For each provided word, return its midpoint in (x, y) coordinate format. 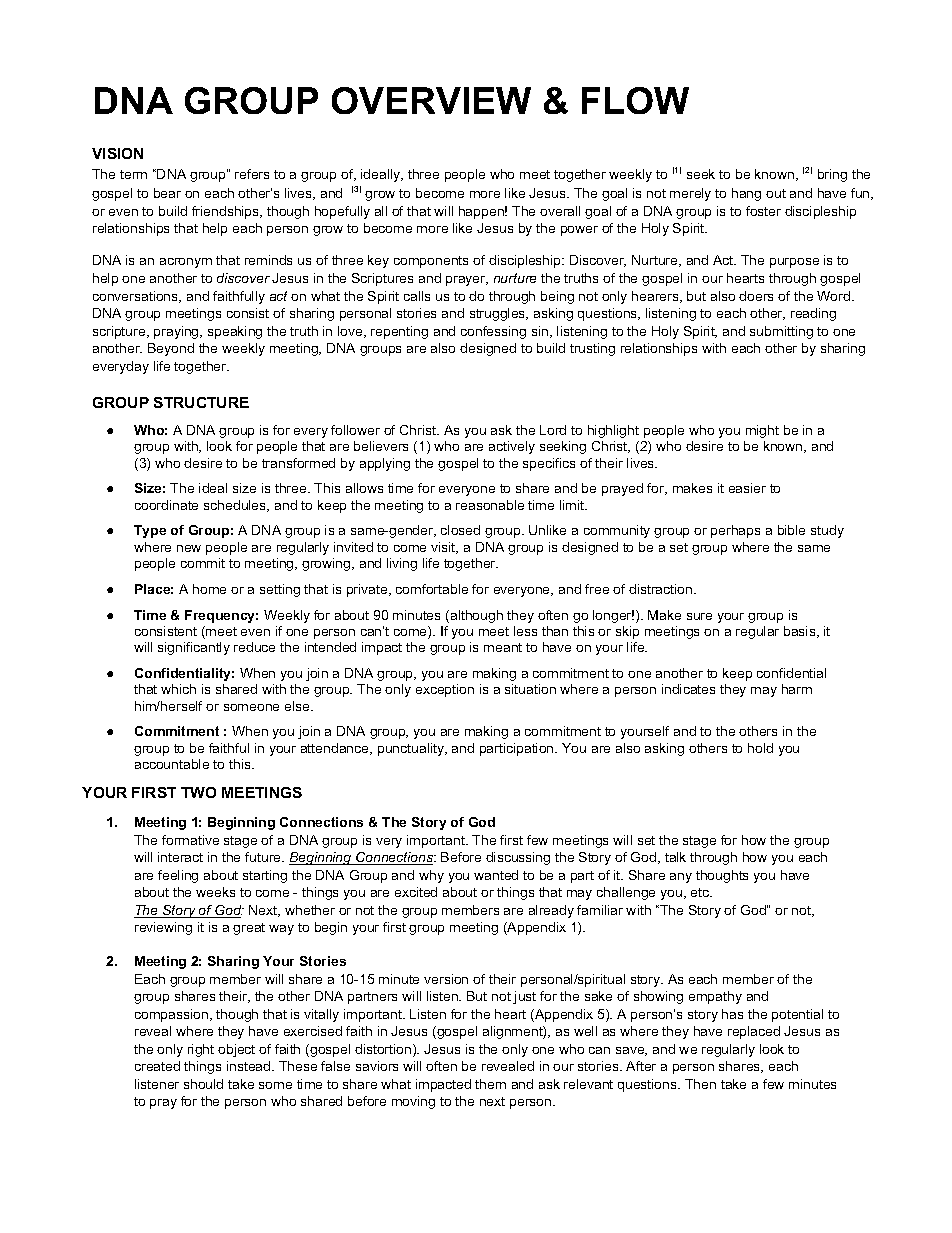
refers (252, 174)
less (525, 631)
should (203, 1084)
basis (801, 632)
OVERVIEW (431, 100)
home (209, 589)
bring (832, 175)
